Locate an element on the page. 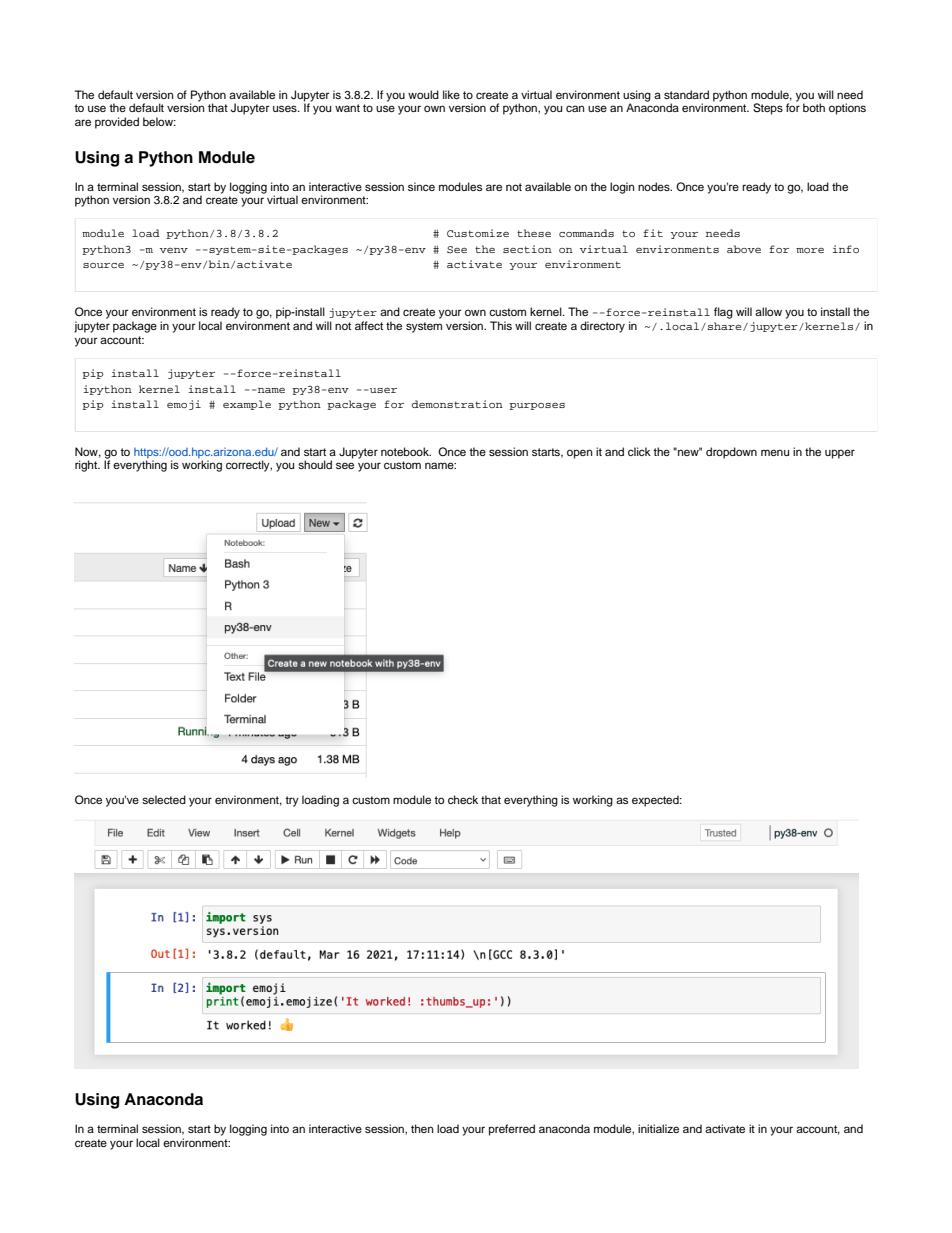 The image size is (952, 1233). Steps is located at coordinates (768, 109).
